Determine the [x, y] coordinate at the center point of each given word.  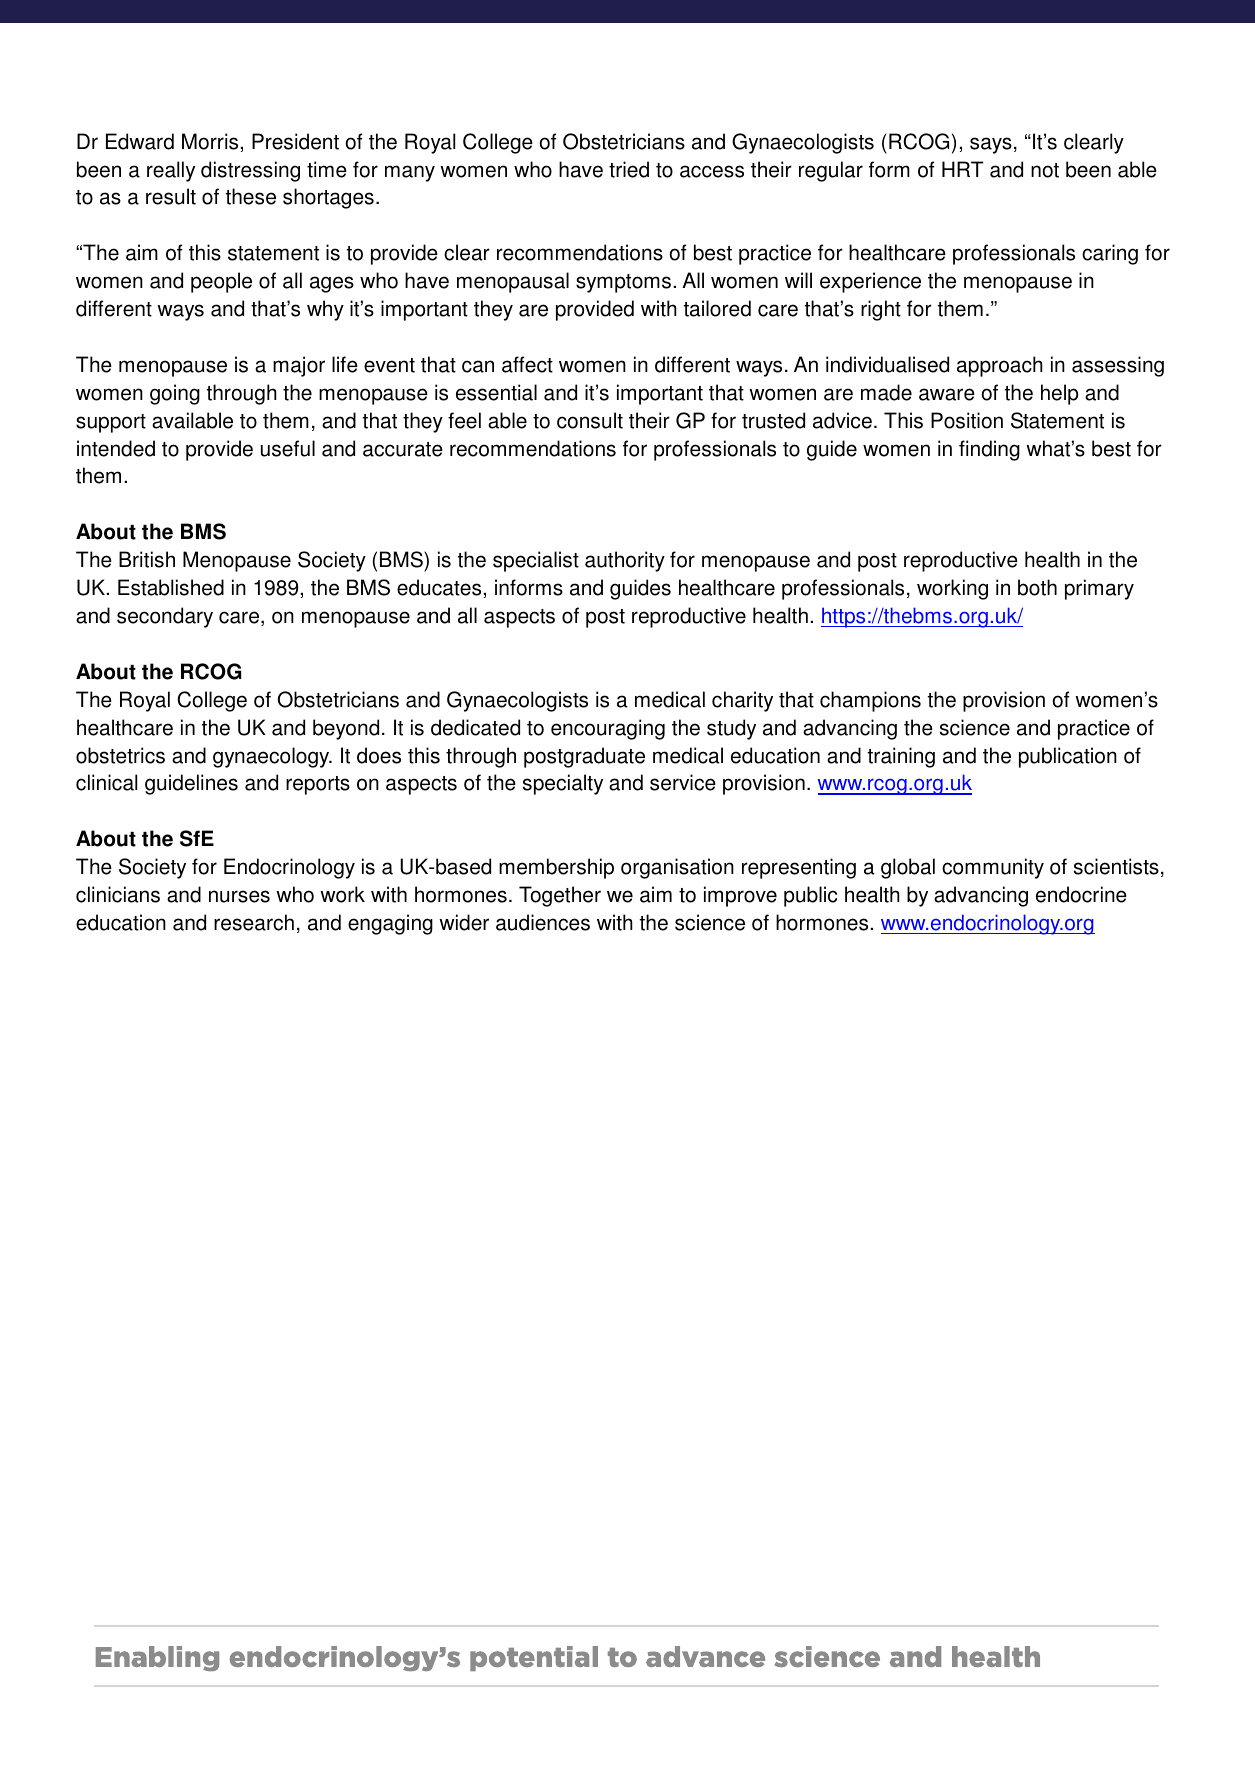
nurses [239, 896]
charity [742, 701]
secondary [165, 617]
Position [967, 420]
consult [590, 420]
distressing [250, 171]
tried [629, 169]
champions [870, 701]
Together [560, 896]
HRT [963, 169]
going [175, 394]
